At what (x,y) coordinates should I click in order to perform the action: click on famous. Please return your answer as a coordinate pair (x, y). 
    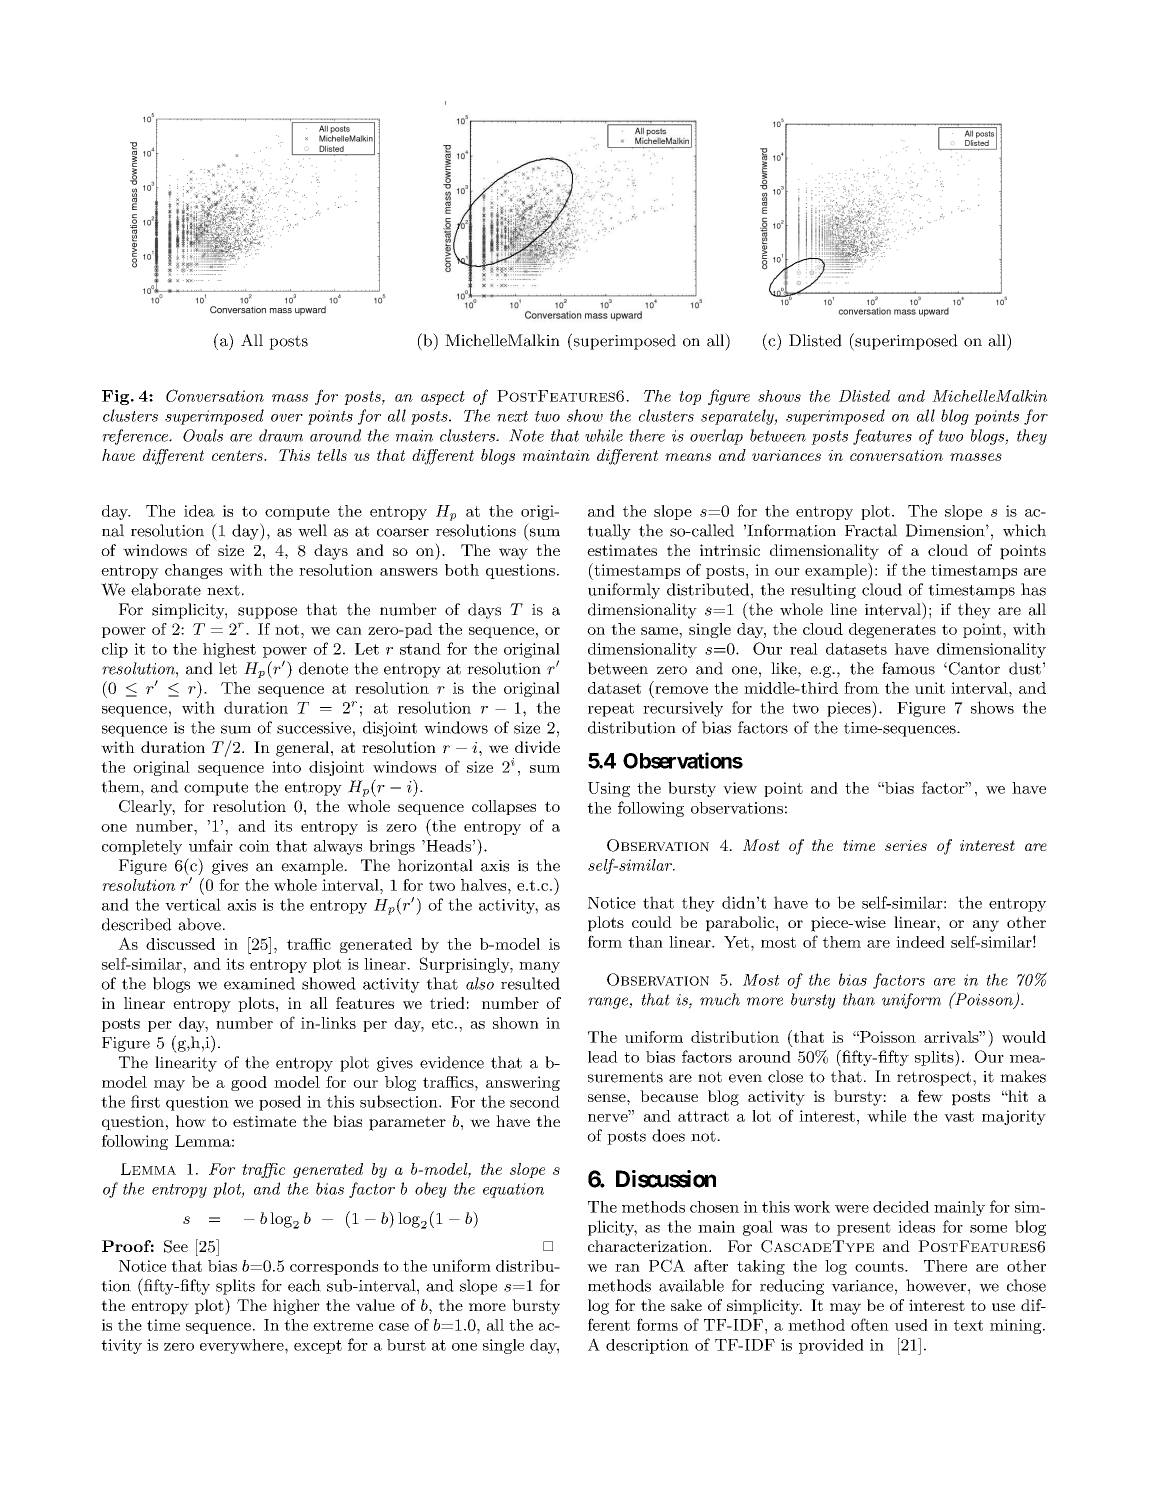
    Looking at the image, I should click on (908, 668).
